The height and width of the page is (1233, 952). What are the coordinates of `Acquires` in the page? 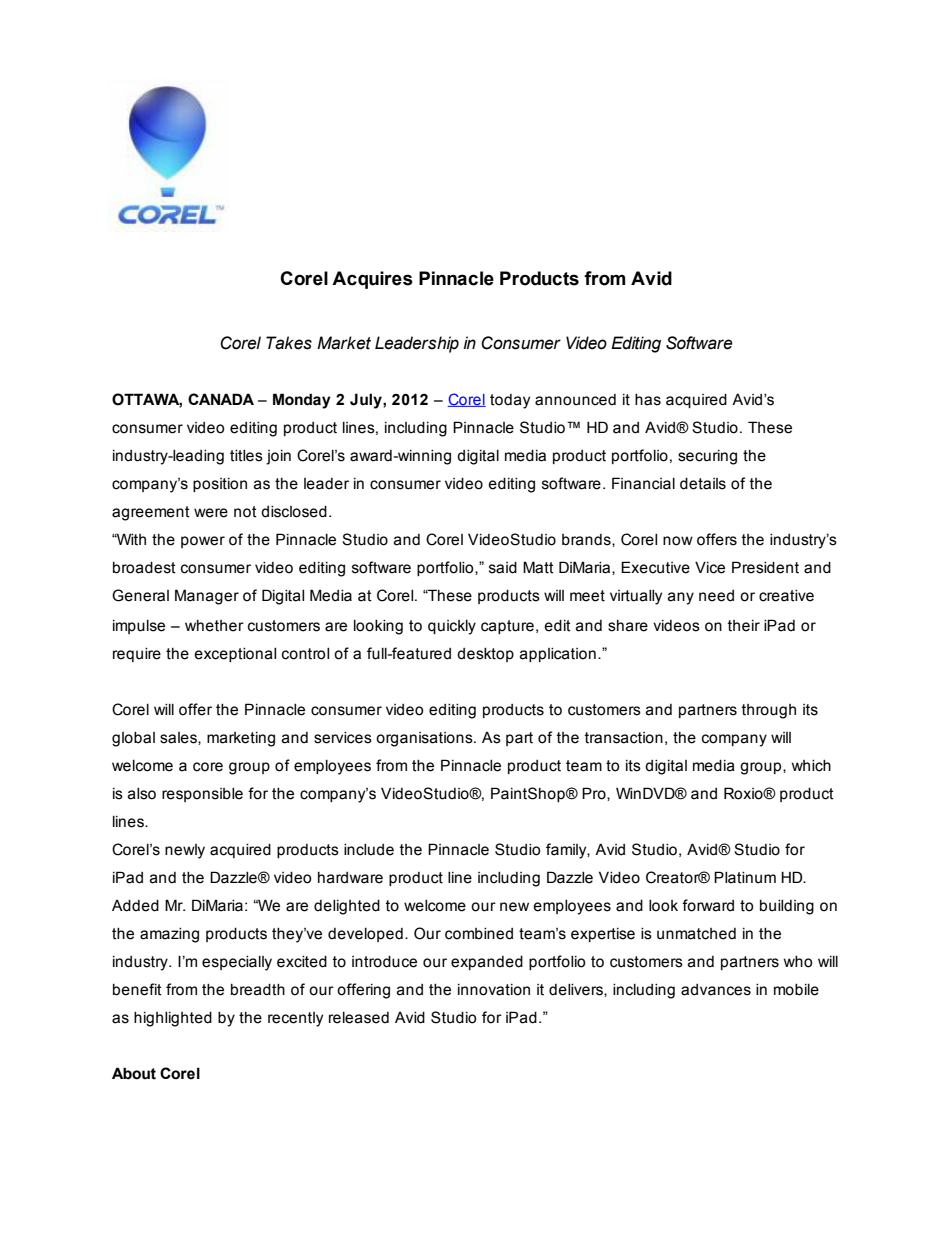 It's located at (372, 280).
